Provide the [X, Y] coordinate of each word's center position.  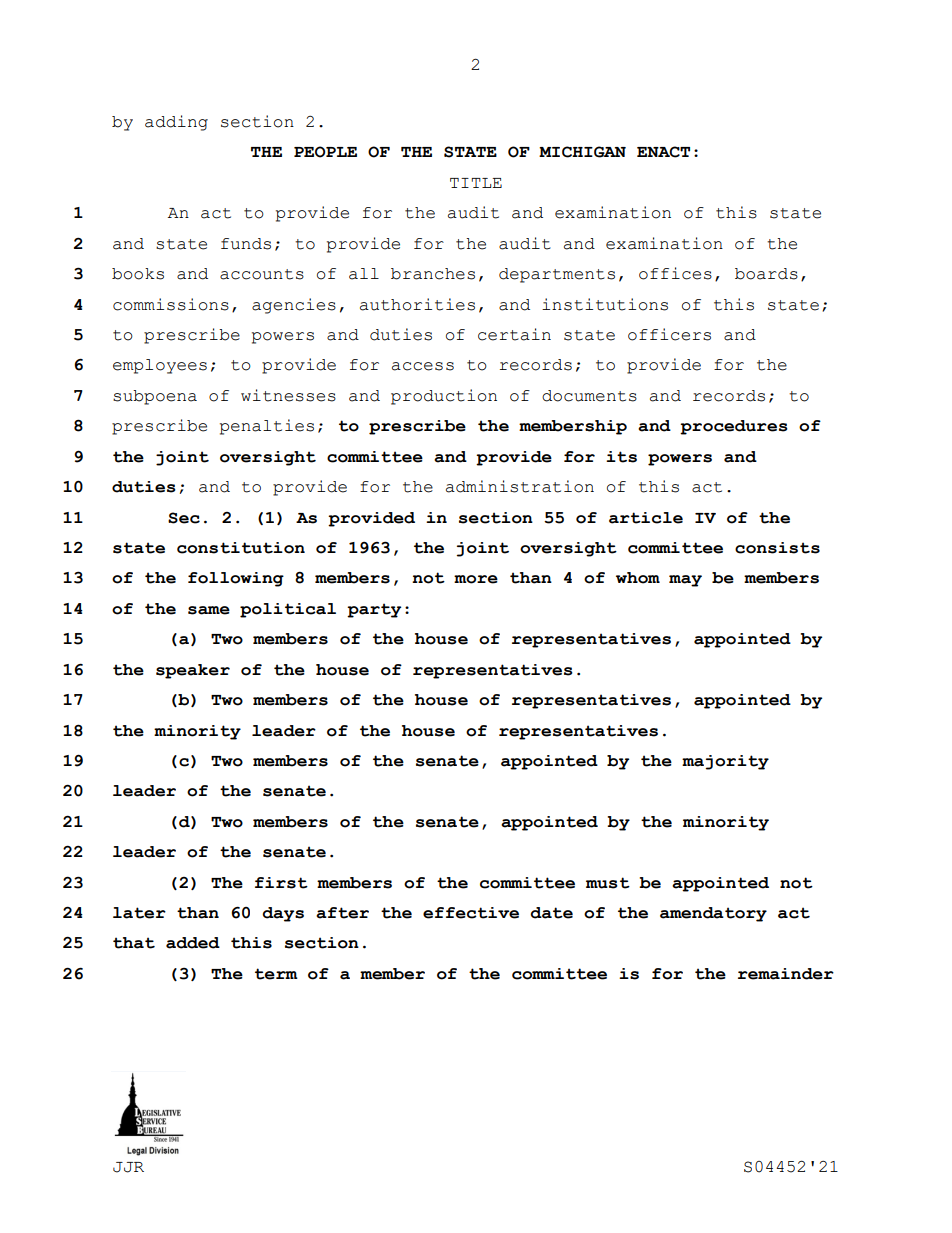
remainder [786, 974]
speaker [193, 671]
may [685, 581]
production [444, 397]
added [193, 943]
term [276, 974]
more [476, 579]
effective [471, 913]
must [608, 883]
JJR [128, 1167]
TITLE [476, 183]
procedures [734, 427]
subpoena [155, 397]
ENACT [663, 152]
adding [176, 123]
